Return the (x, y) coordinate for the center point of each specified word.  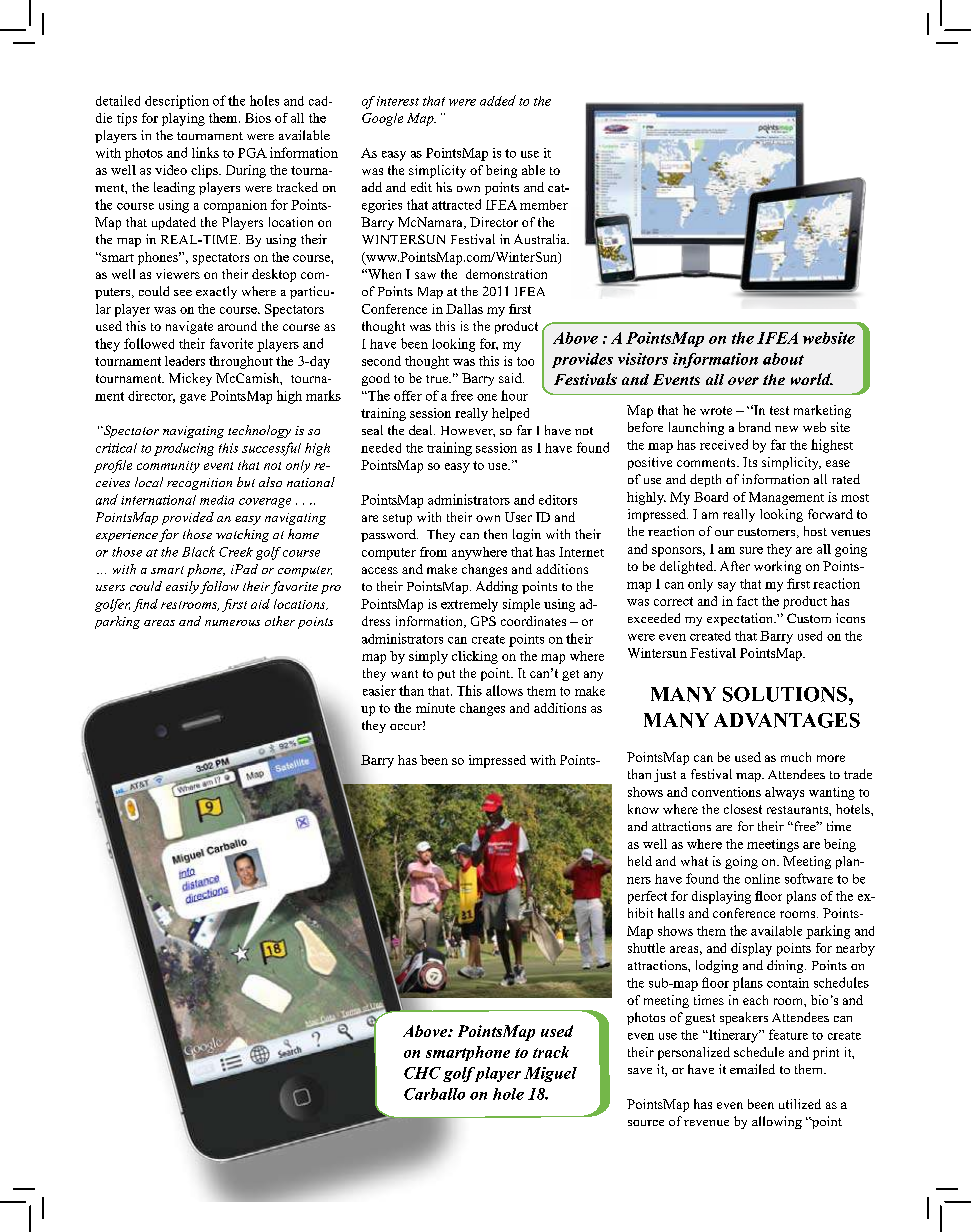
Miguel (550, 1074)
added (498, 100)
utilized (800, 1104)
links (205, 152)
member (544, 205)
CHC (422, 1073)
